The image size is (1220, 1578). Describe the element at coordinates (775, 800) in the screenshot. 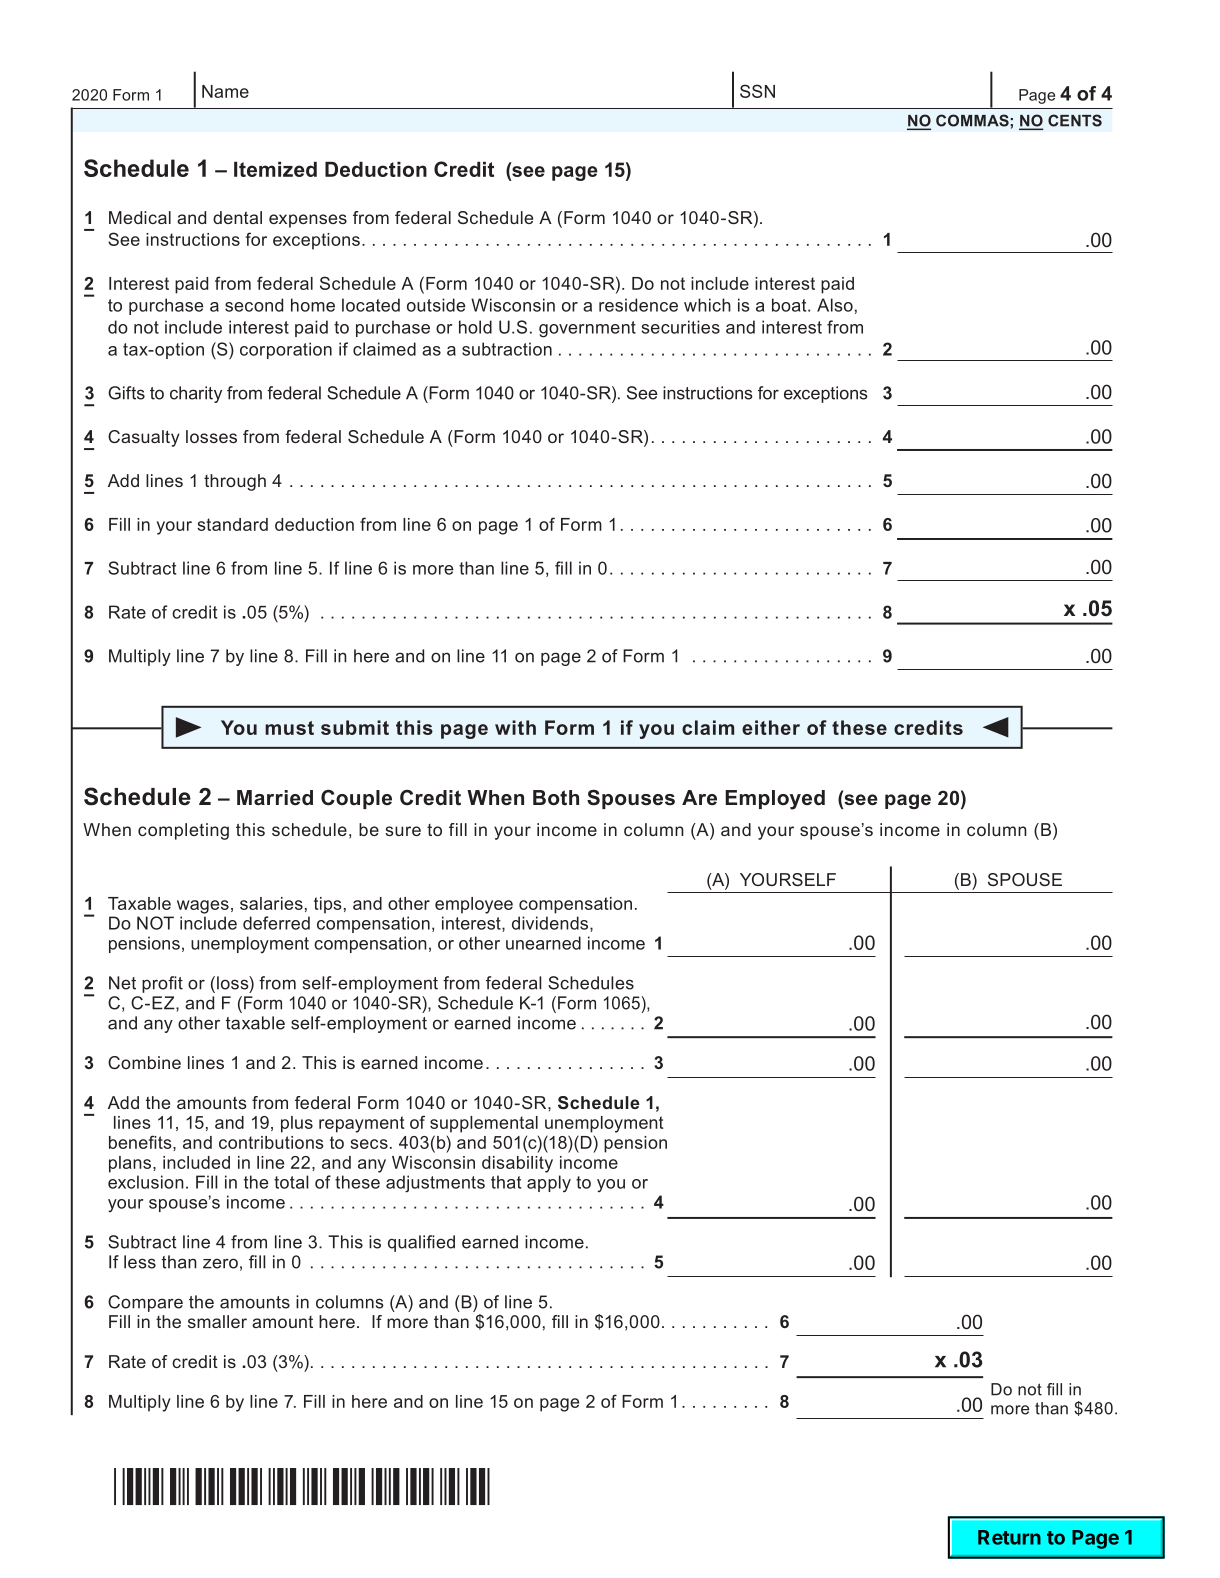

I see `Employed` at that location.
